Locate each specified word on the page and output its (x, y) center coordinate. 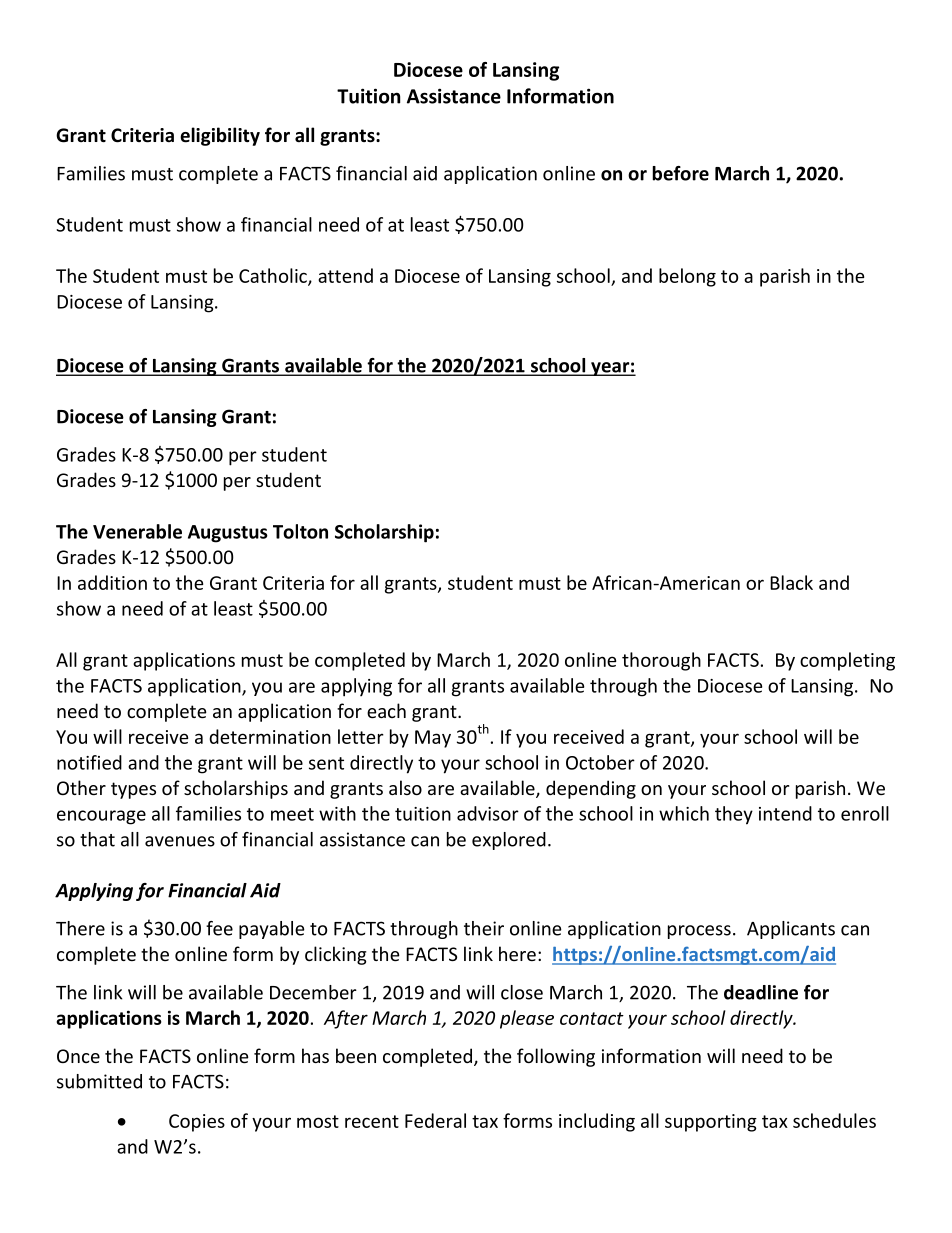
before (680, 173)
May (433, 739)
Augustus (228, 534)
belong (687, 277)
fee (219, 928)
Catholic (274, 277)
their (484, 928)
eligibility (220, 136)
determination (270, 736)
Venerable (137, 531)
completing (847, 661)
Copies (197, 1123)
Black (791, 582)
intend (785, 813)
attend (345, 275)
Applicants (791, 930)
